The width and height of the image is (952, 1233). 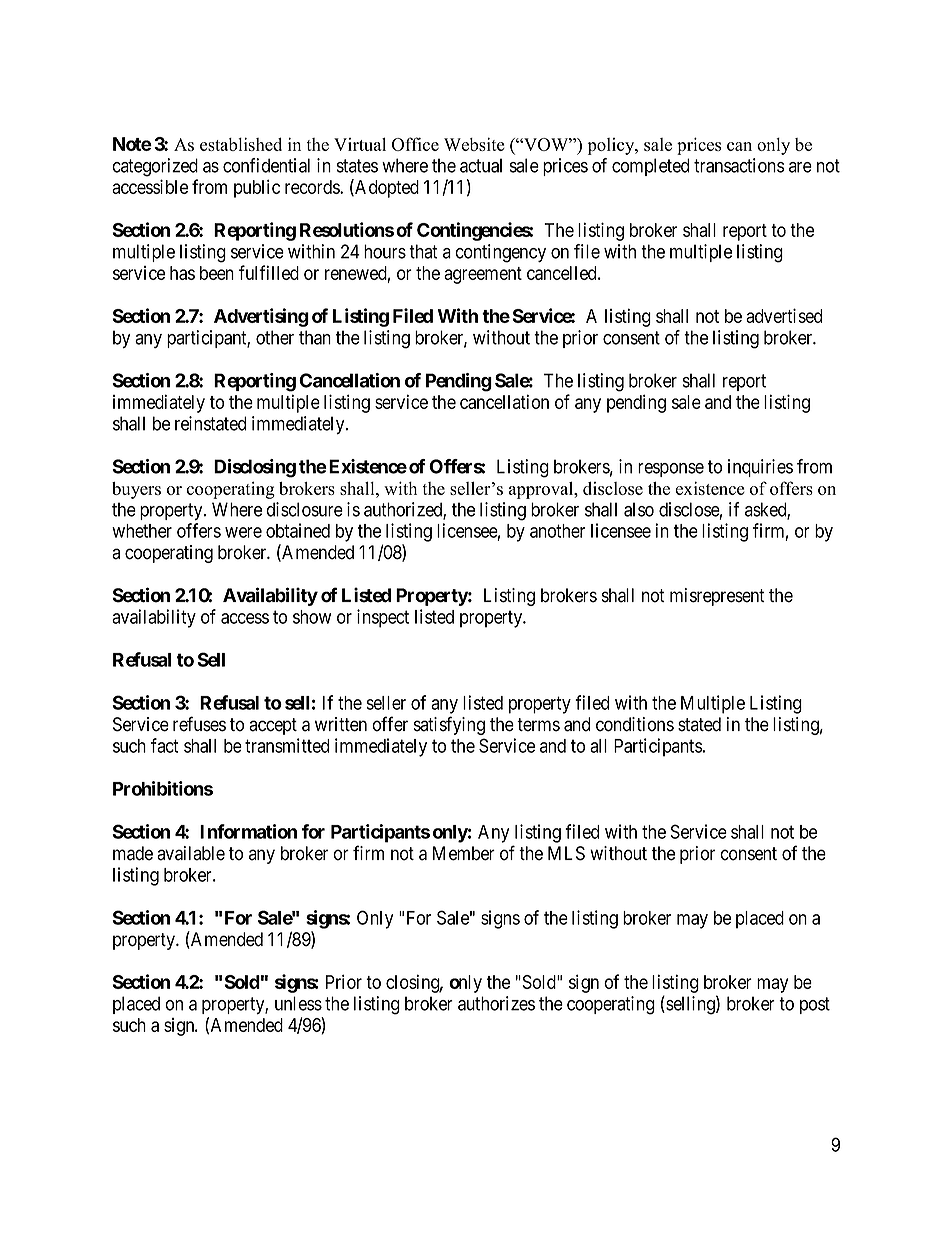 What do you see at coordinates (481, 165) in the image?
I see `actual` at bounding box center [481, 165].
